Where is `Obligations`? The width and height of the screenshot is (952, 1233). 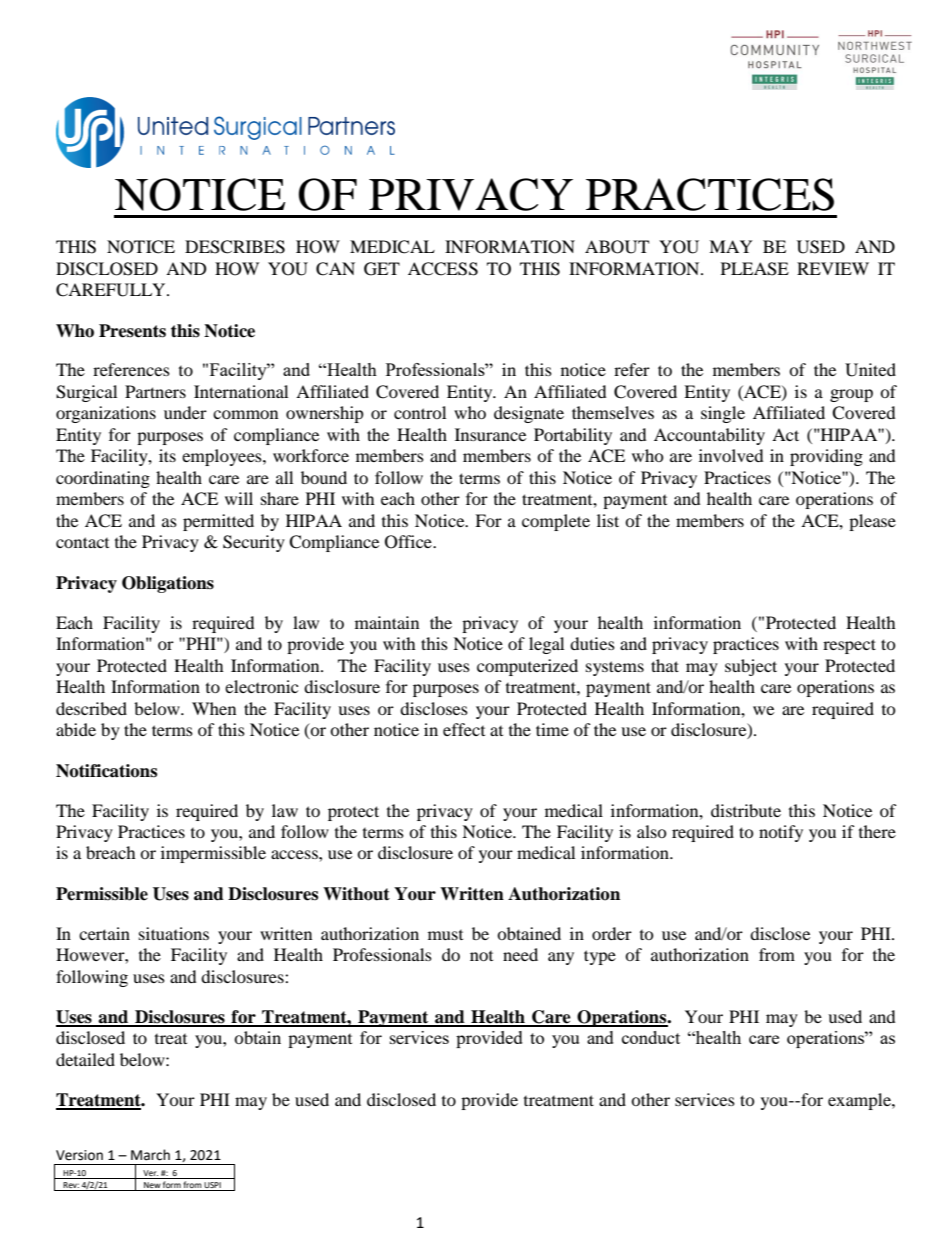
Obligations is located at coordinates (168, 584).
